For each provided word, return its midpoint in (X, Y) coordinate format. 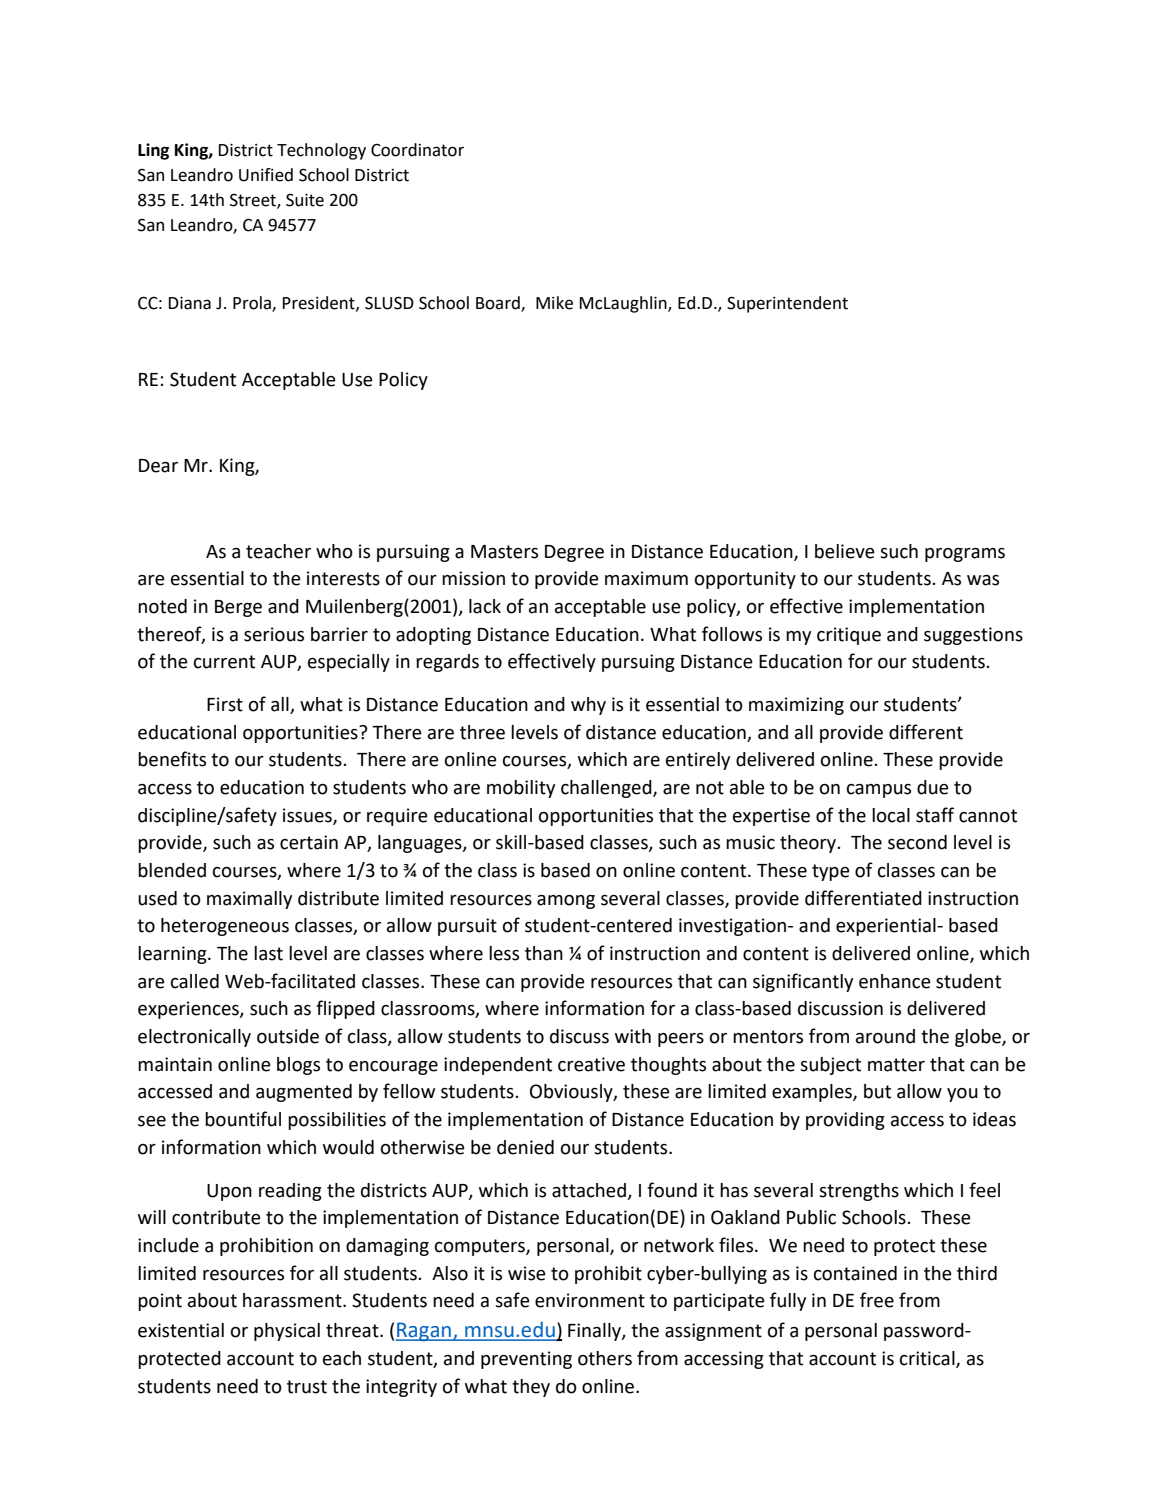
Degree (574, 553)
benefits (172, 759)
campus (879, 791)
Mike (554, 303)
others (605, 1358)
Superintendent (787, 304)
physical (287, 1332)
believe (845, 551)
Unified (266, 175)
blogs (298, 1066)
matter (896, 1065)
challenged (607, 789)
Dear (158, 466)
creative (591, 1064)
